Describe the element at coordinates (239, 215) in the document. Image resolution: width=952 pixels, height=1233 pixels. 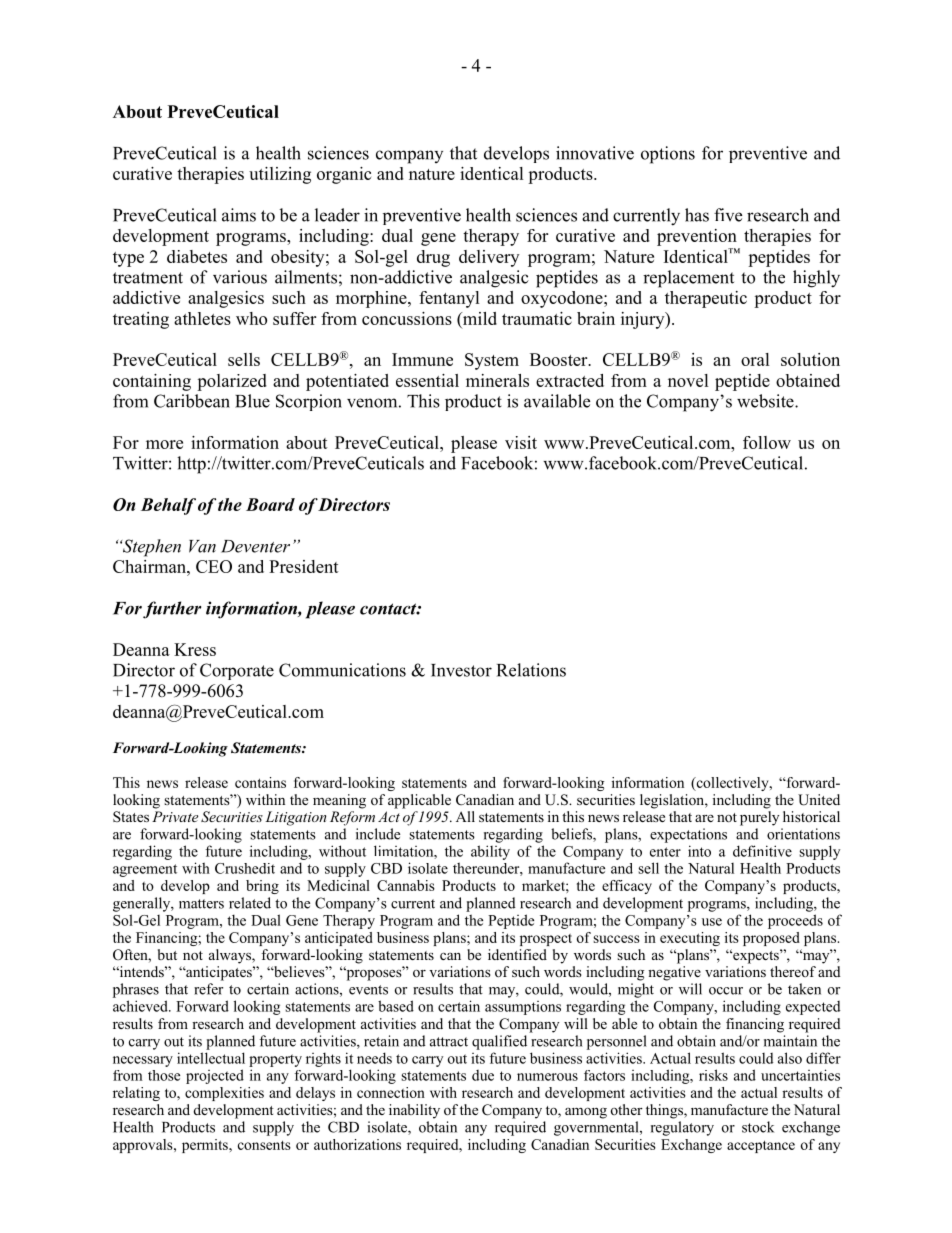
I see `aims` at that location.
